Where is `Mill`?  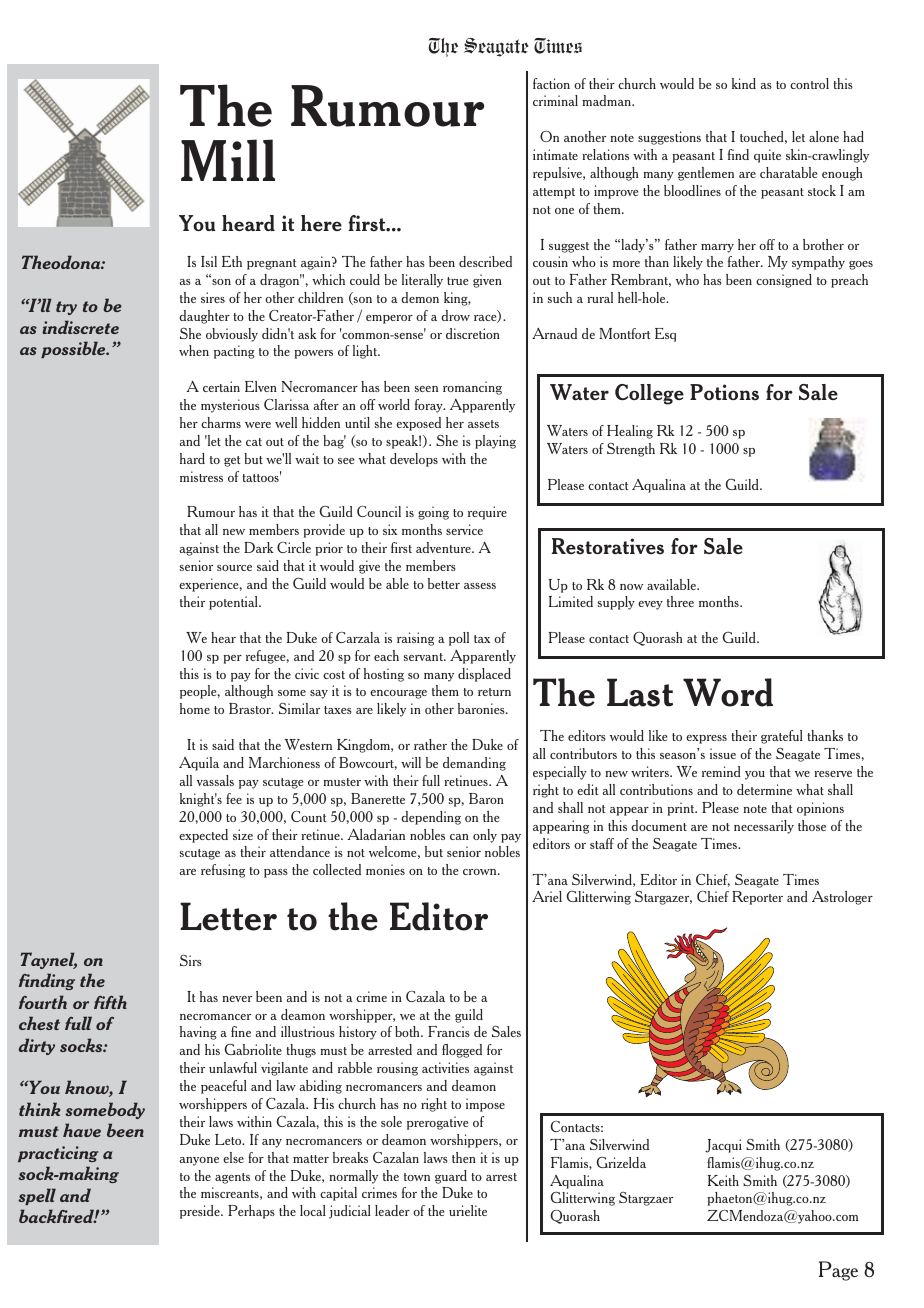
Mill is located at coordinates (228, 160).
